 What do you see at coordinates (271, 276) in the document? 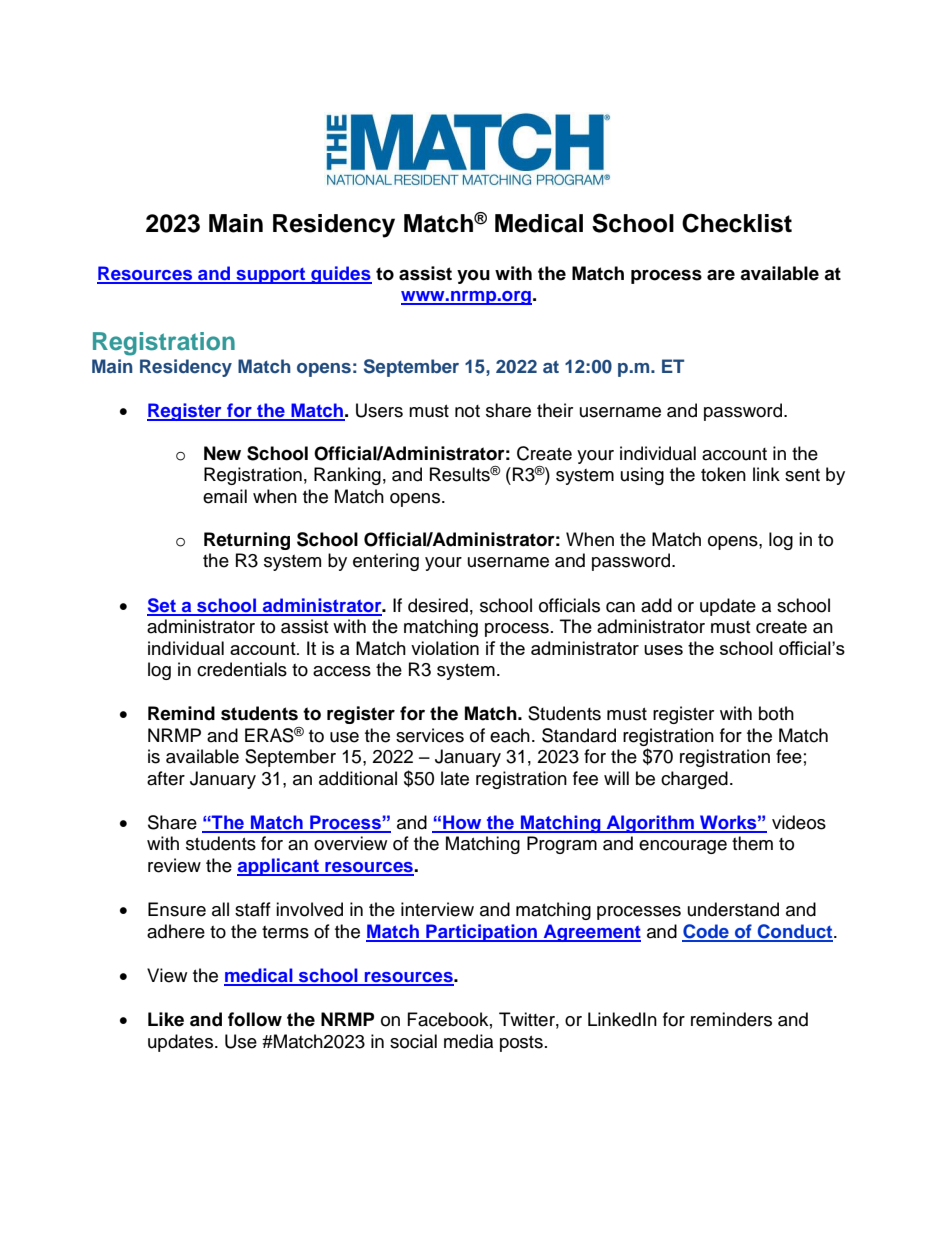
I see `support` at bounding box center [271, 276].
